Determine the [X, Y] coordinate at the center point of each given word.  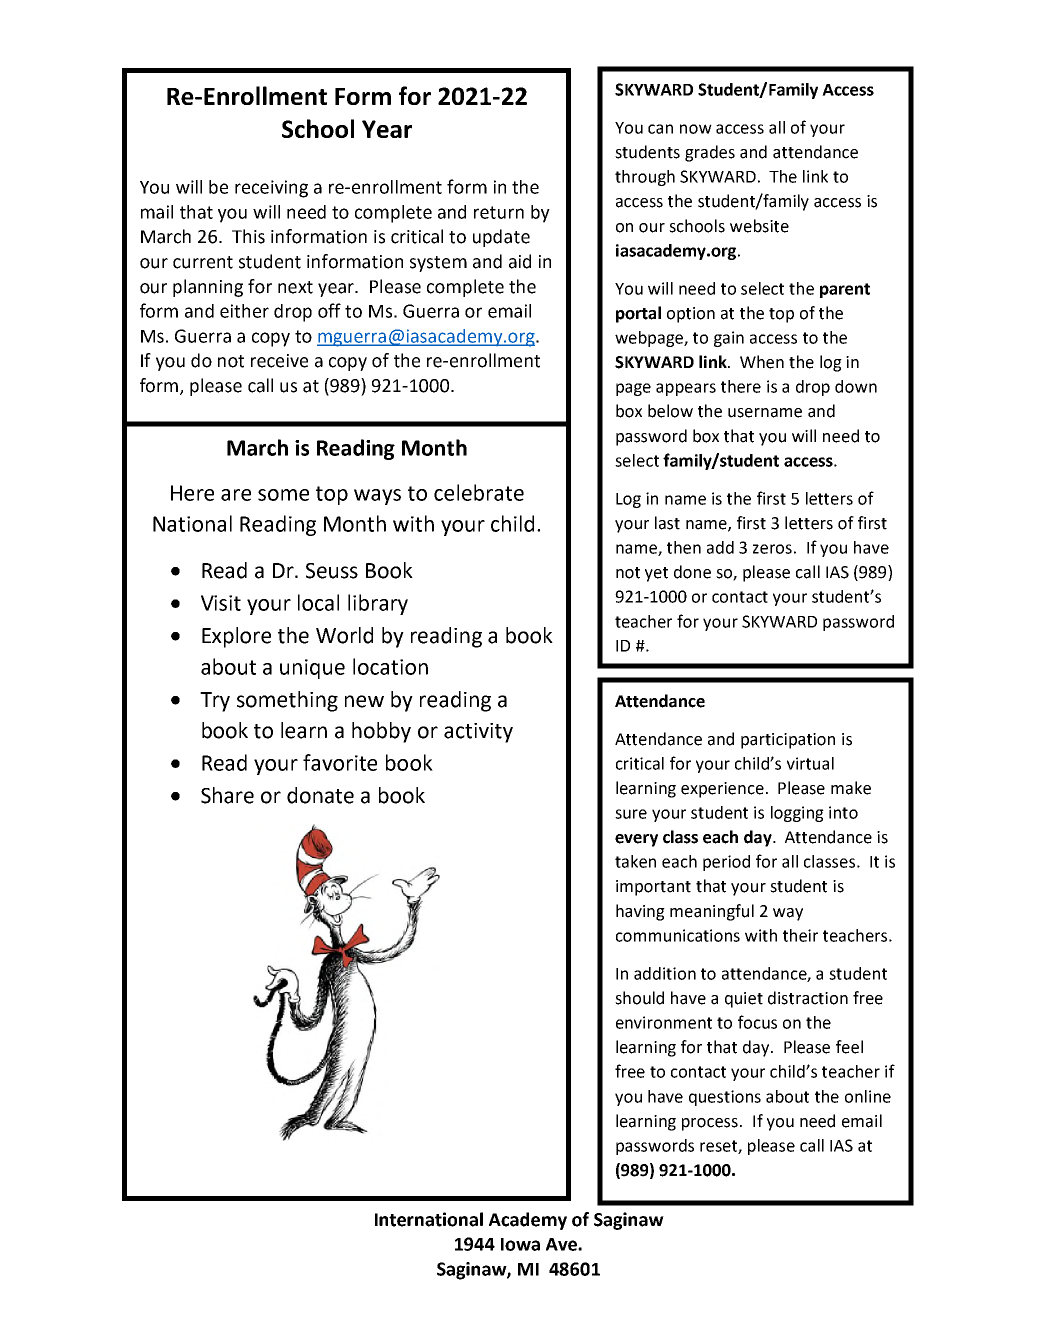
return [499, 212]
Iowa [520, 1244]
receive [279, 361]
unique [312, 669]
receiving [271, 189]
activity [478, 733]
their [800, 935]
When [762, 362]
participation [788, 741]
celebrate [479, 492]
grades [710, 153]
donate [320, 795]
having [640, 912]
